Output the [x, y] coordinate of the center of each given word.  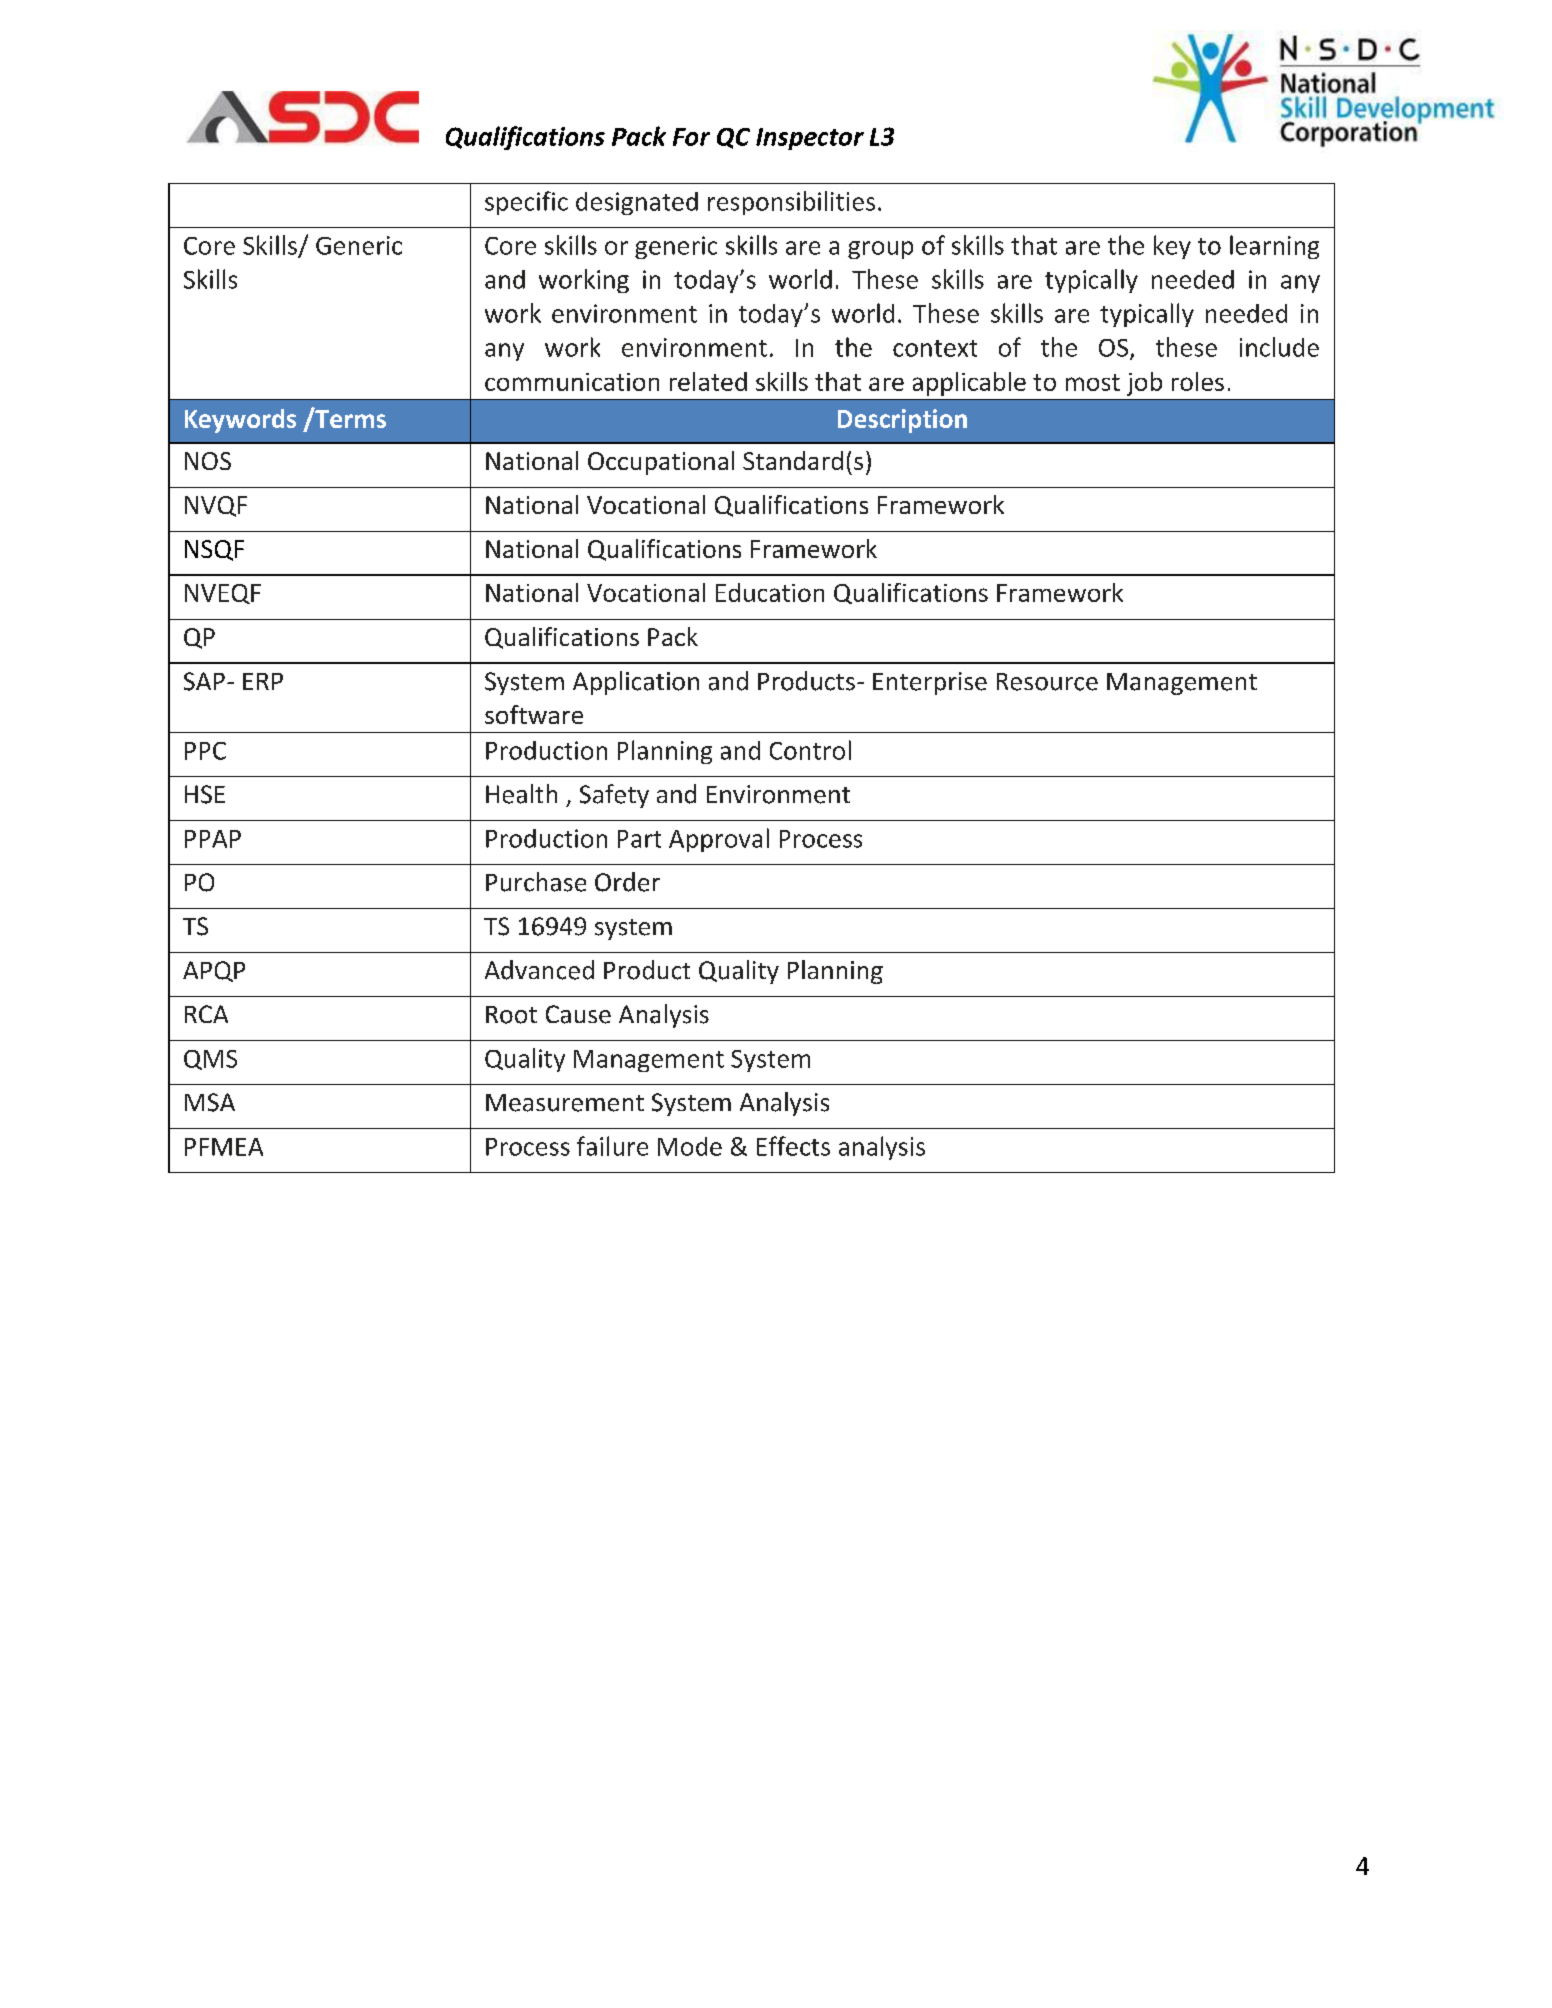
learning [1274, 247]
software [534, 714]
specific [526, 203]
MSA [210, 1102]
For [691, 137]
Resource [1047, 682]
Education [770, 592]
